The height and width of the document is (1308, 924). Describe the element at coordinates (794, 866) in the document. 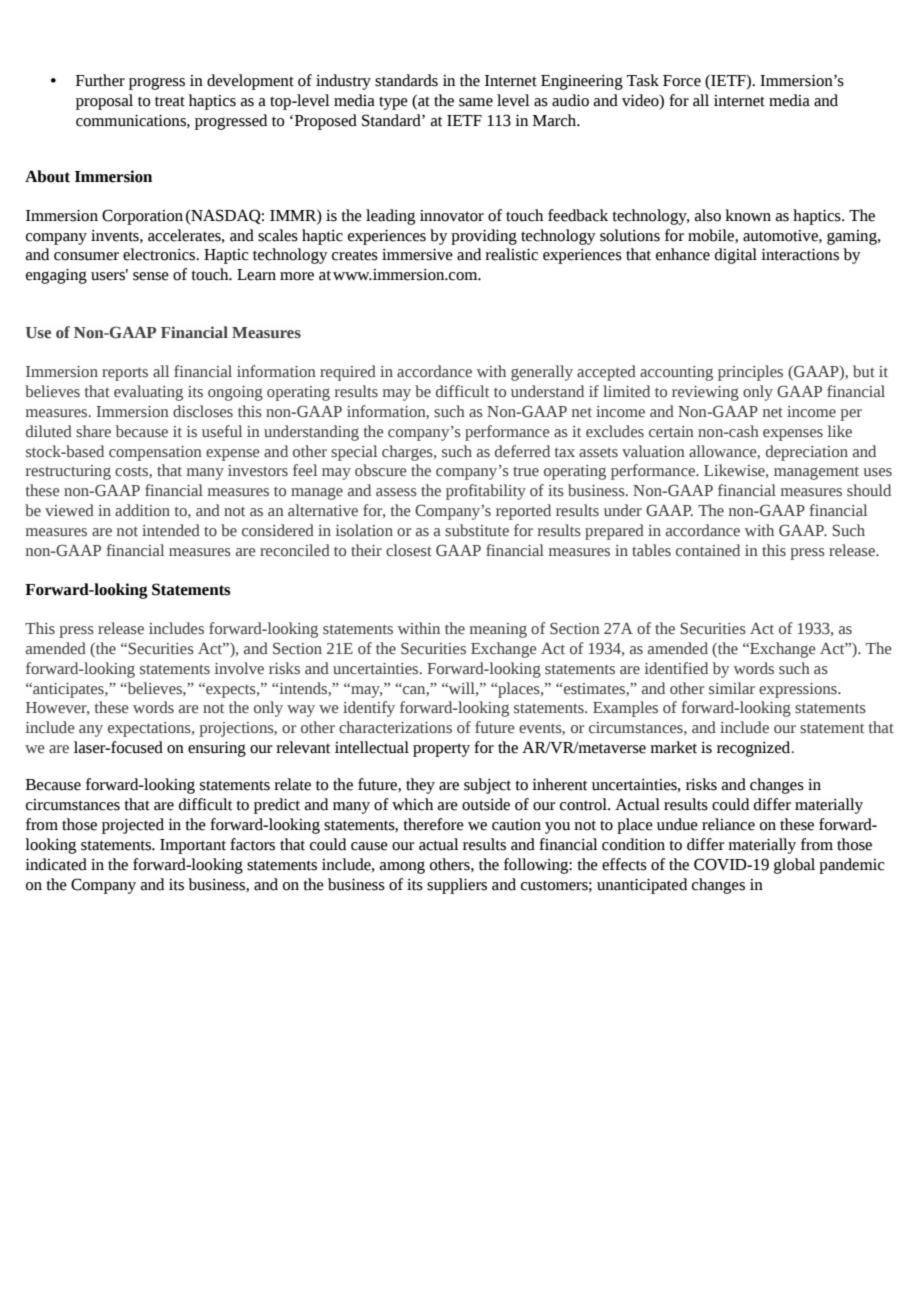

I see `global` at that location.
